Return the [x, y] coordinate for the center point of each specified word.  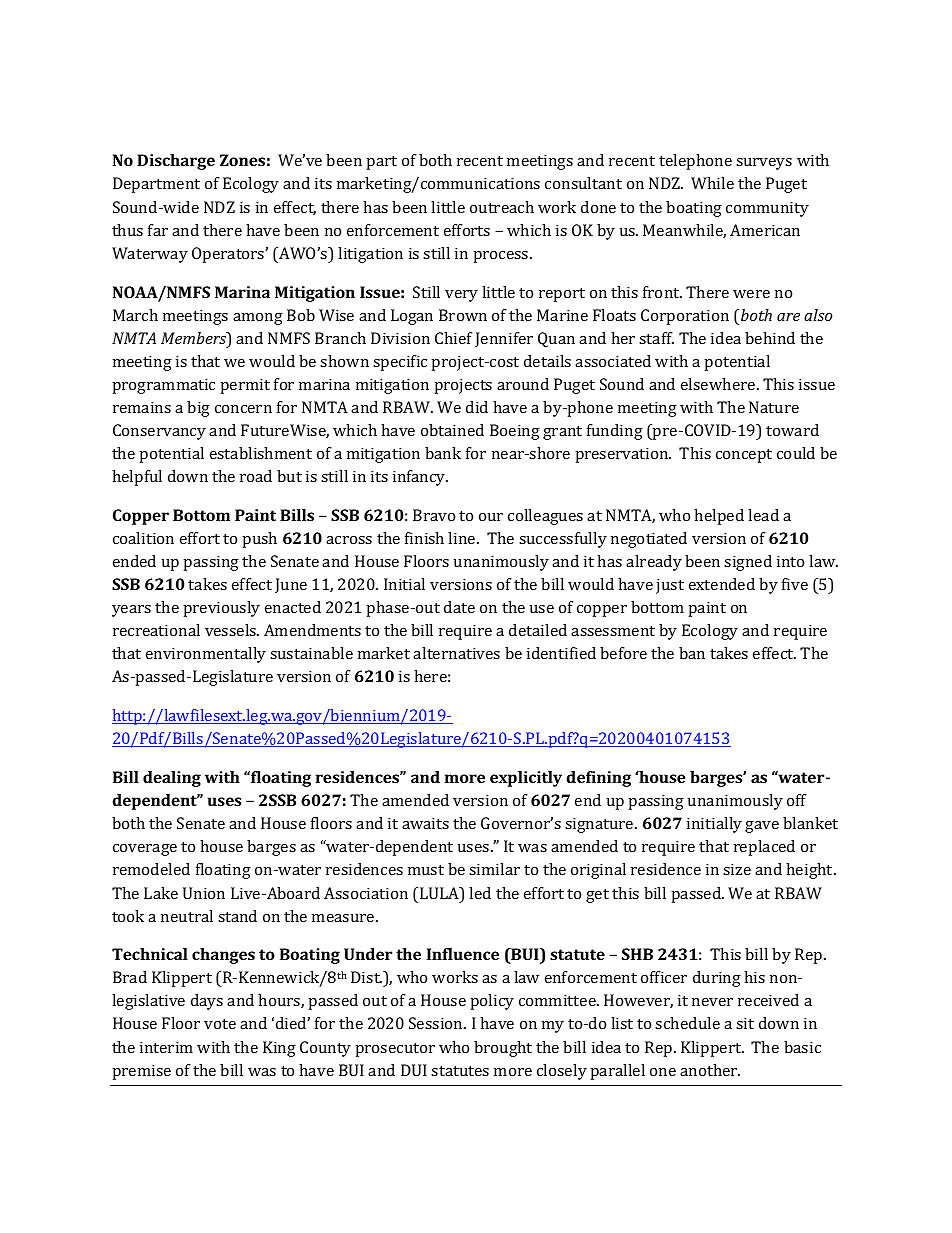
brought [503, 1049]
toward [792, 430]
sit [745, 1023]
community [767, 209]
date [459, 607]
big [198, 409]
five [795, 584]
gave [762, 827]
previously [221, 609]
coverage [145, 850]
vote [220, 1024]
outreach [502, 207]
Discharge [176, 162]
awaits [425, 823]
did [477, 407]
